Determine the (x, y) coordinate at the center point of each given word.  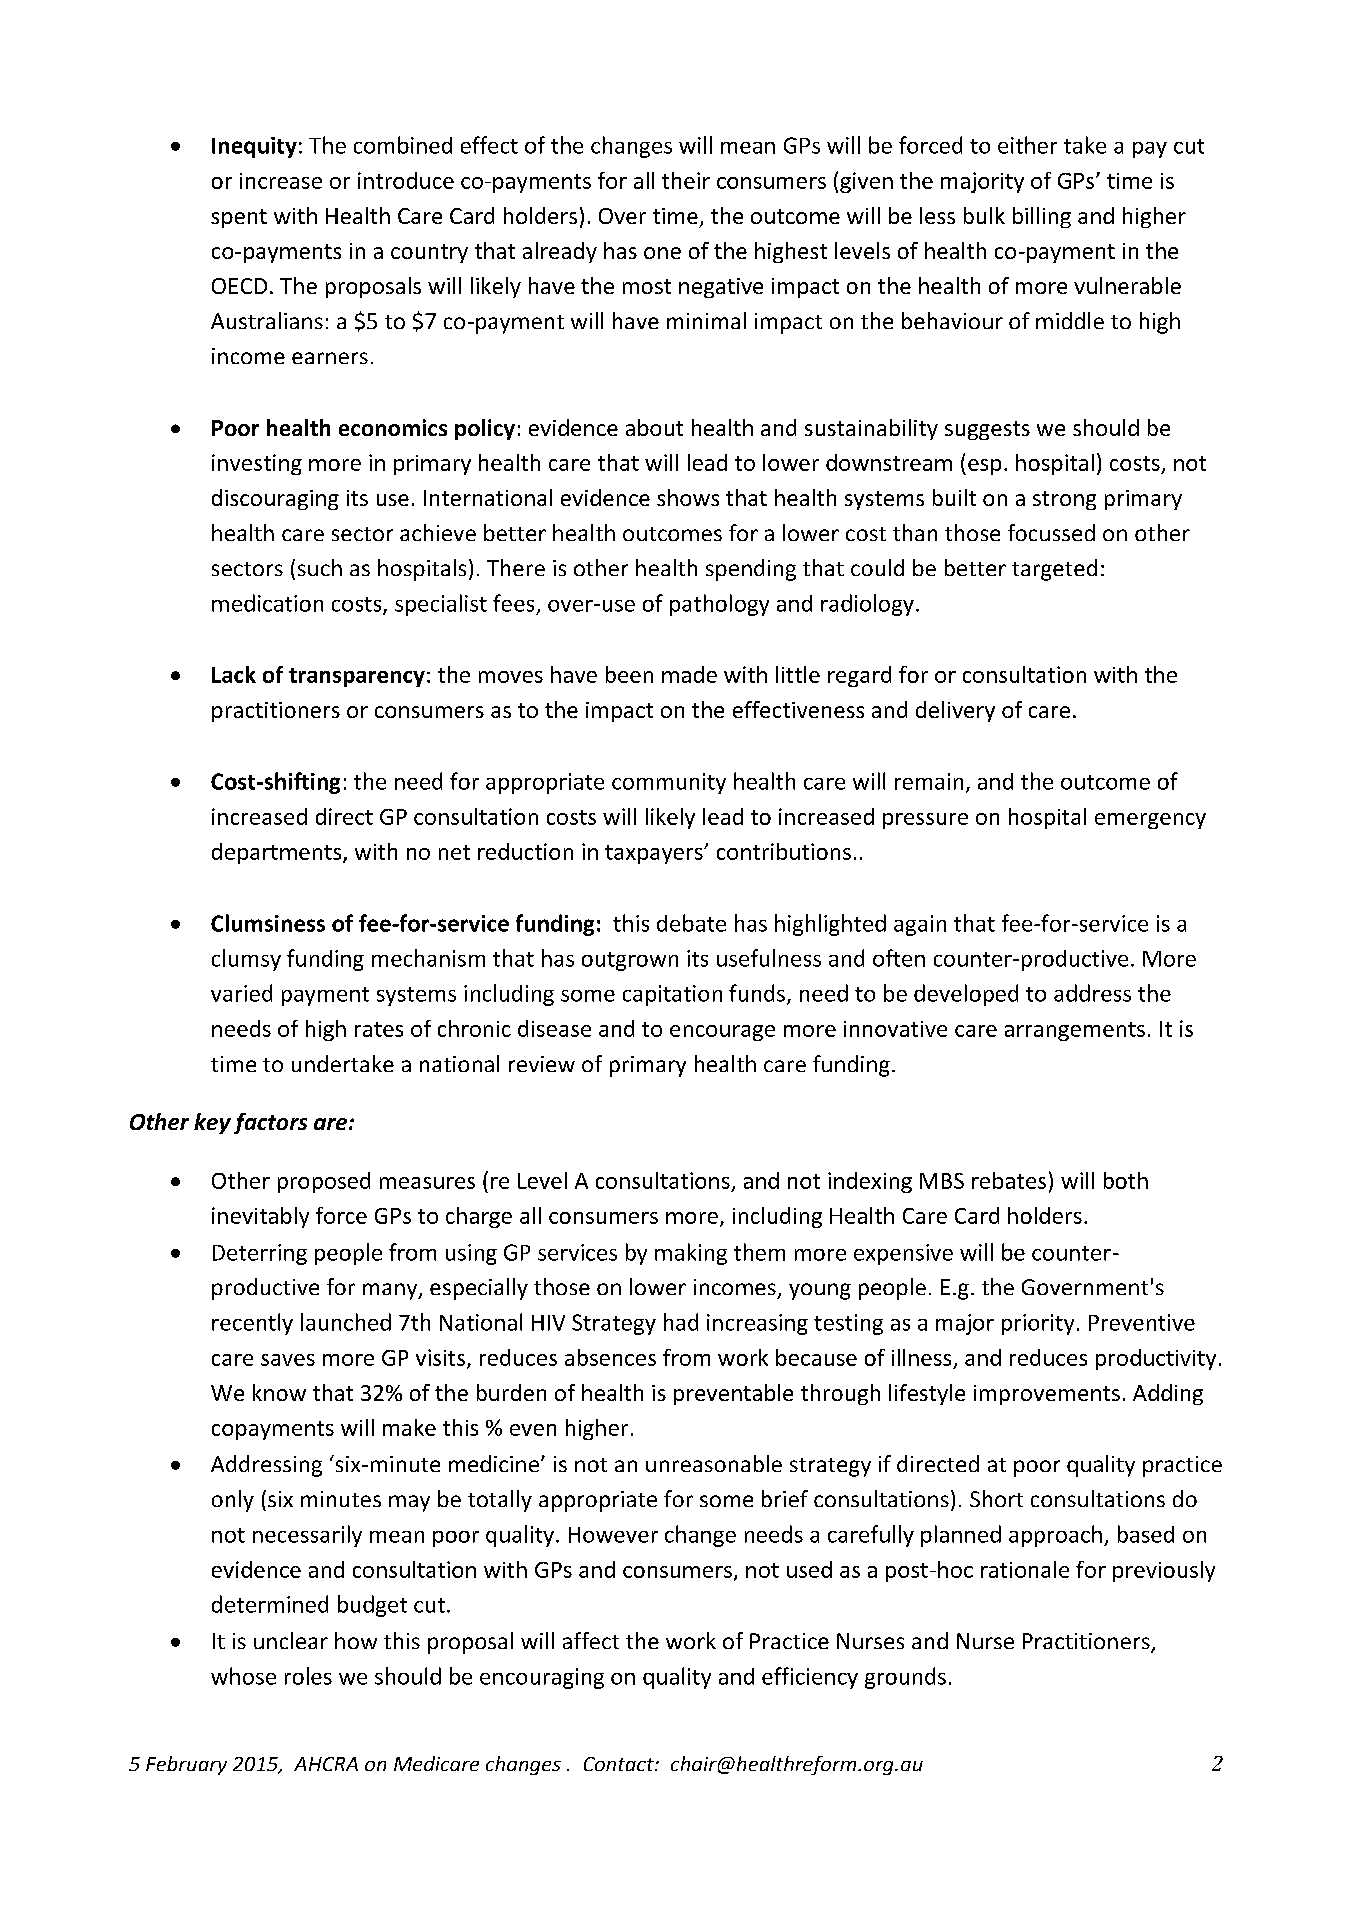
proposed (324, 1182)
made (689, 674)
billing (1042, 217)
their (686, 180)
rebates (1009, 1180)
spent (239, 218)
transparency (357, 677)
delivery (955, 711)
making (691, 1254)
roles (308, 1676)
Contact (620, 1764)
